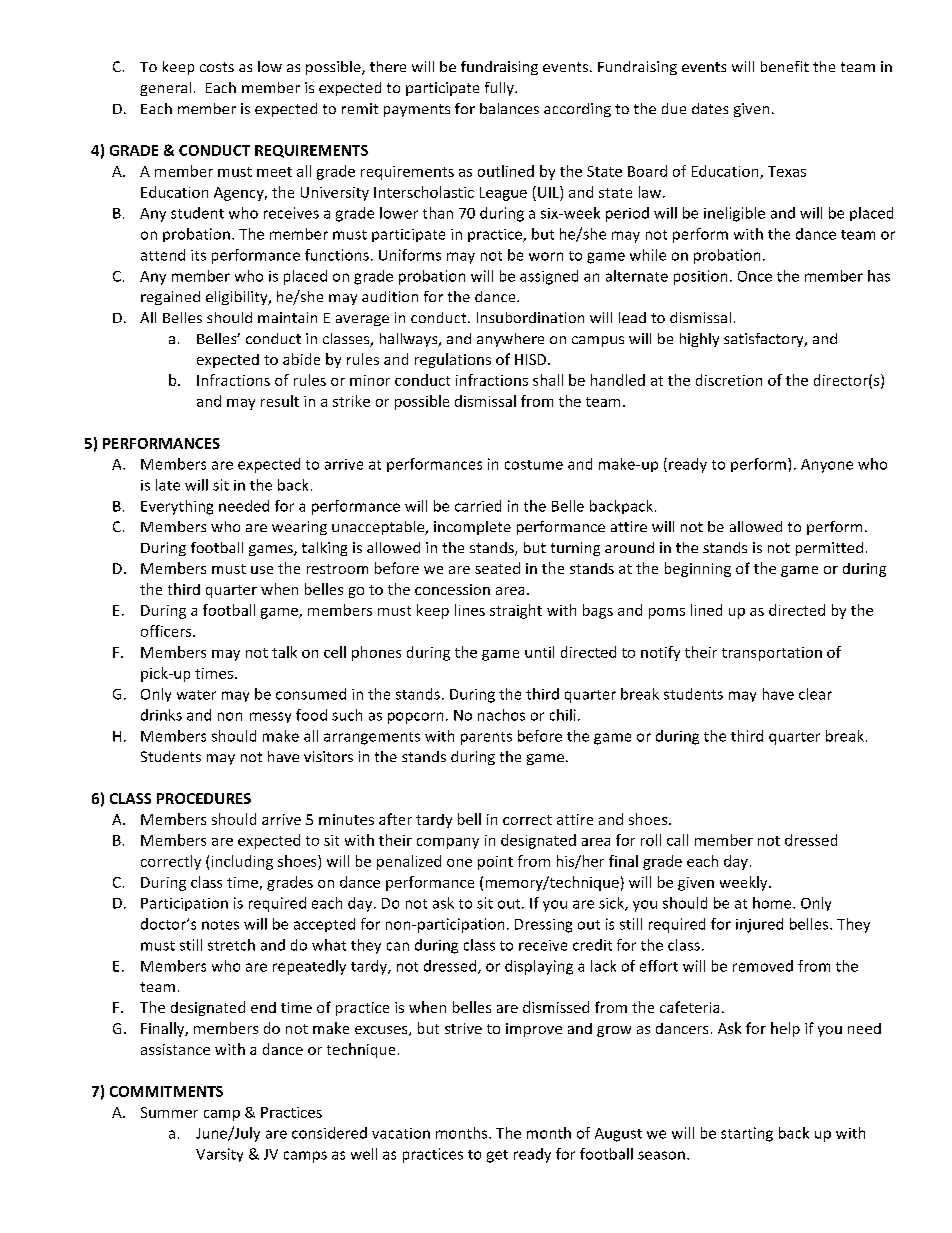  I want to click on straight, so click(516, 611).
